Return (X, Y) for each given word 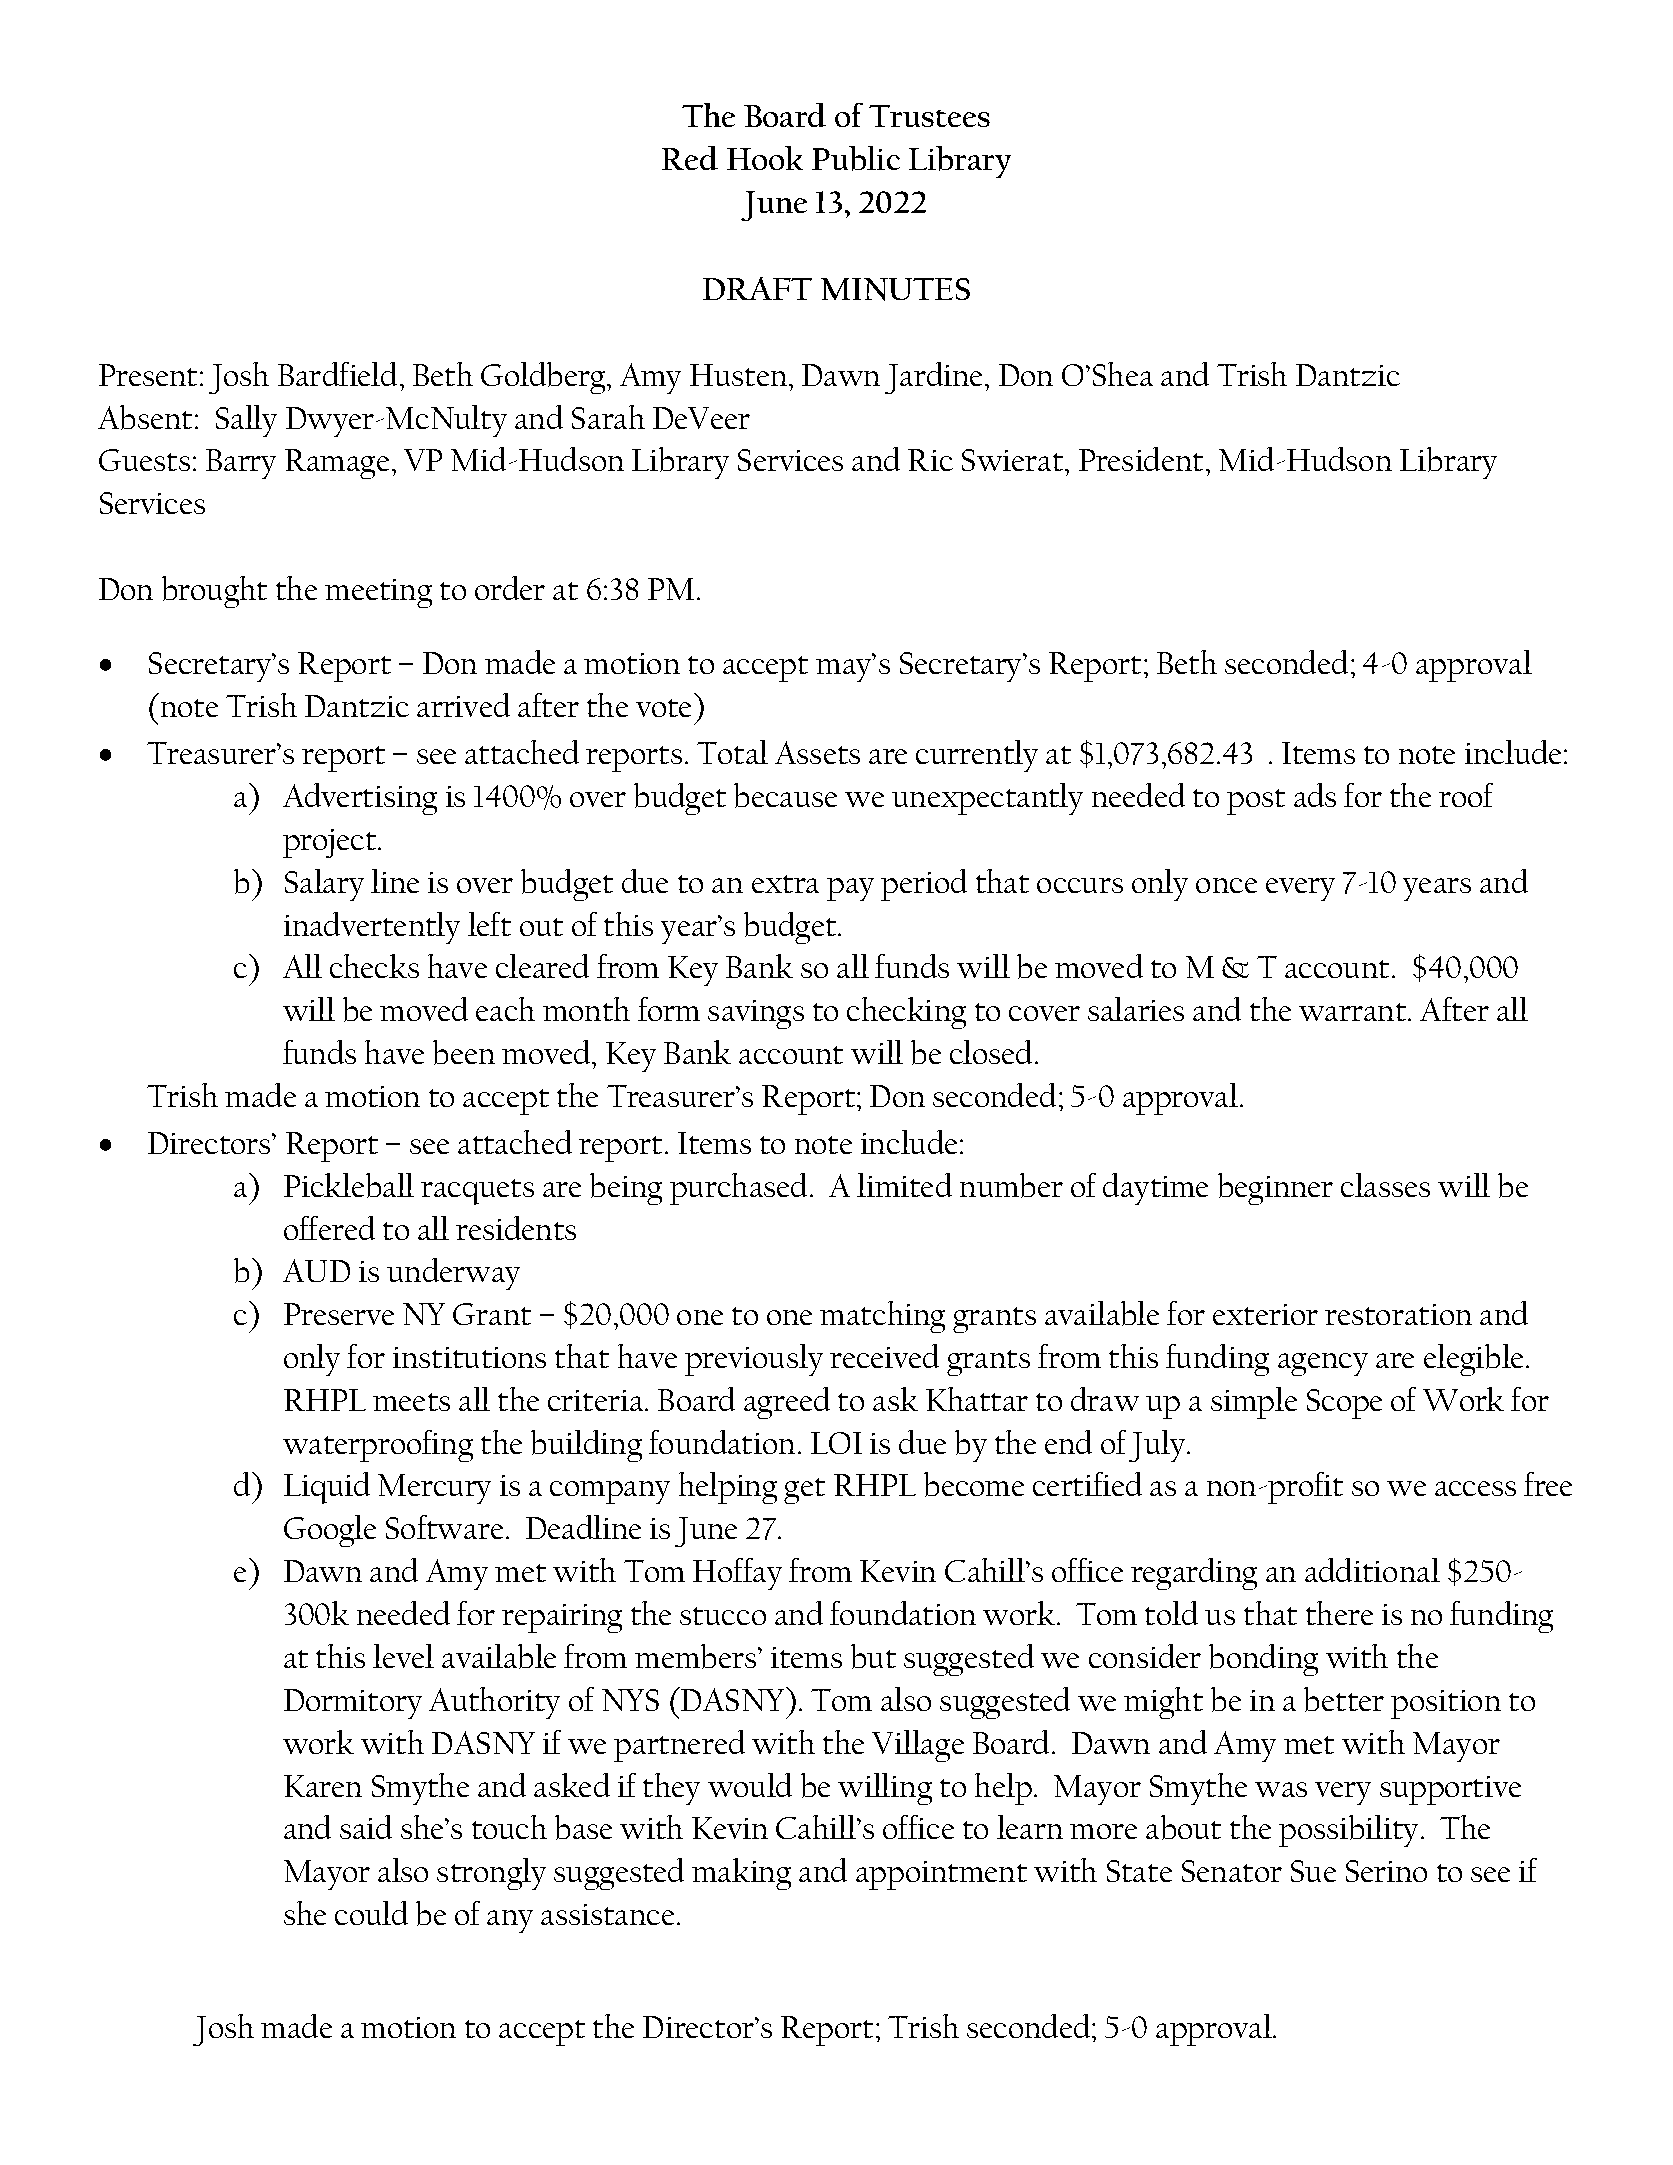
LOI (836, 1443)
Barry (241, 464)
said (366, 1827)
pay (850, 889)
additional (1372, 1570)
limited (904, 1185)
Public (856, 158)
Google (330, 1531)
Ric (930, 460)
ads (1315, 795)
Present (150, 375)
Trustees (929, 116)
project (331, 843)
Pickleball (349, 1185)
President (1141, 459)
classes (1385, 1185)
